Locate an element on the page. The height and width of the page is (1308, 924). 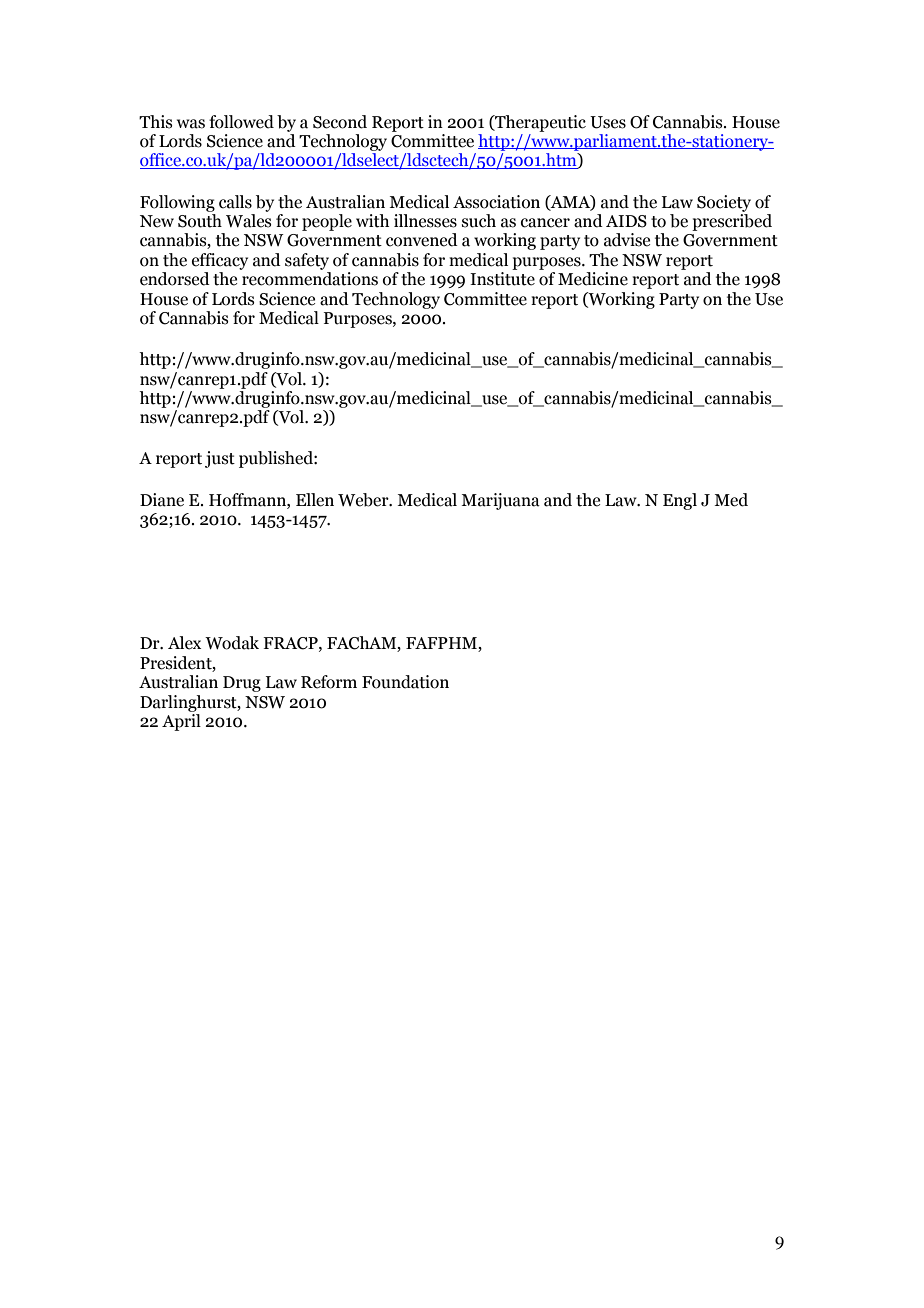
Engl is located at coordinates (680, 501).
